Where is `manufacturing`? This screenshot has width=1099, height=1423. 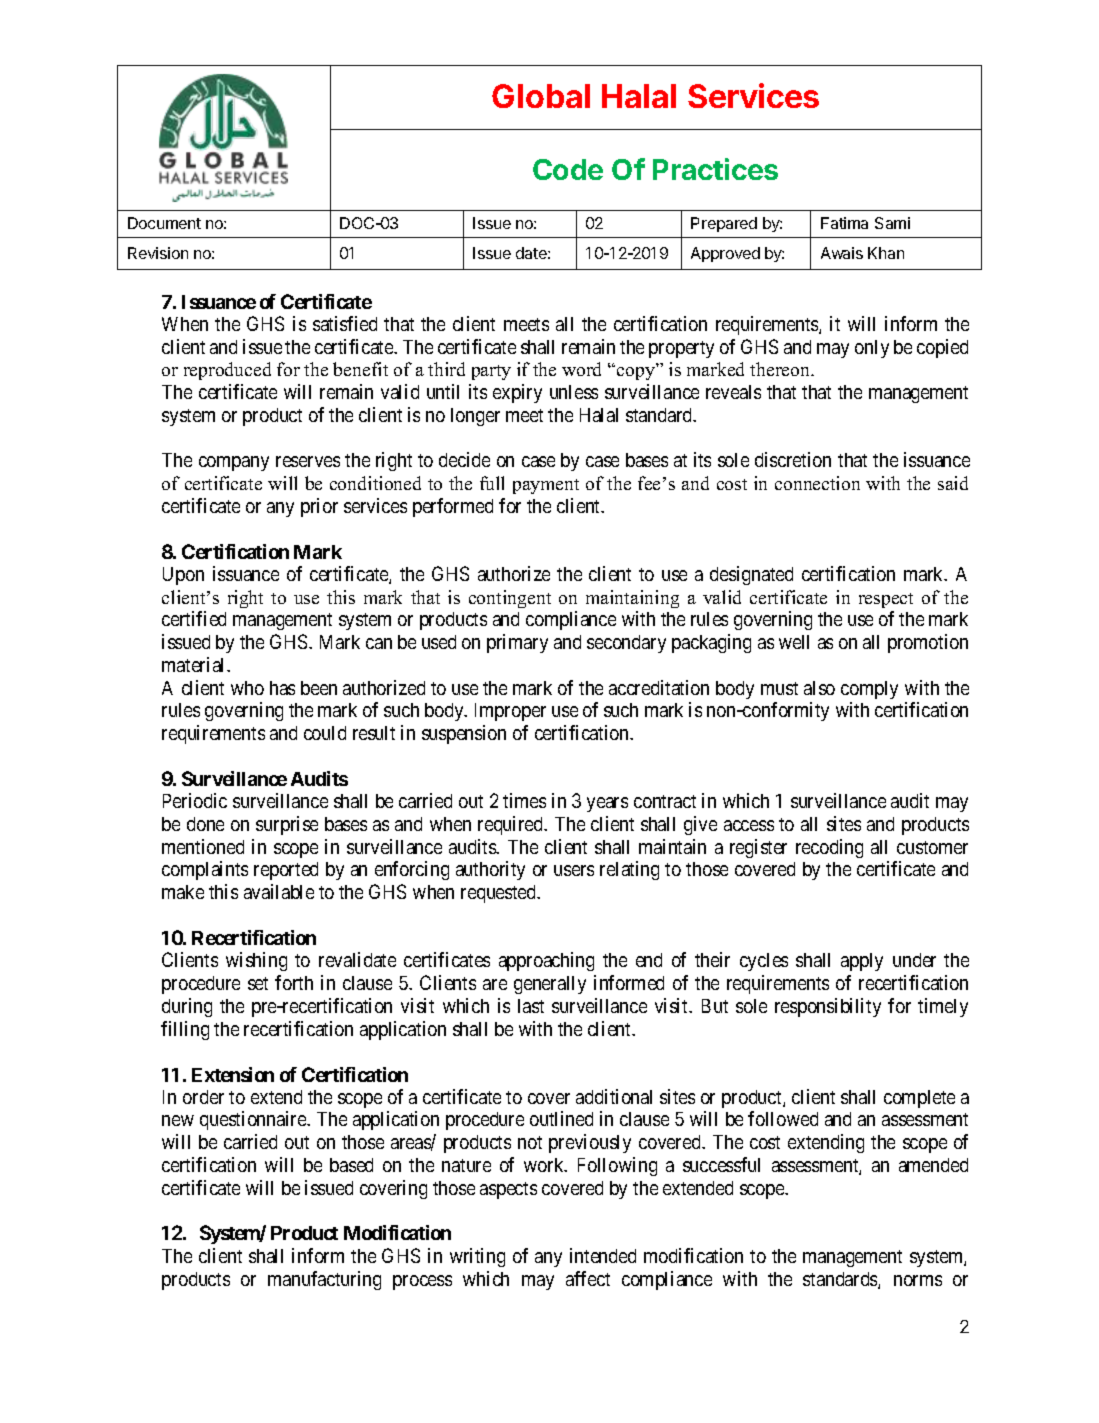
manufacturing is located at coordinates (324, 1280).
